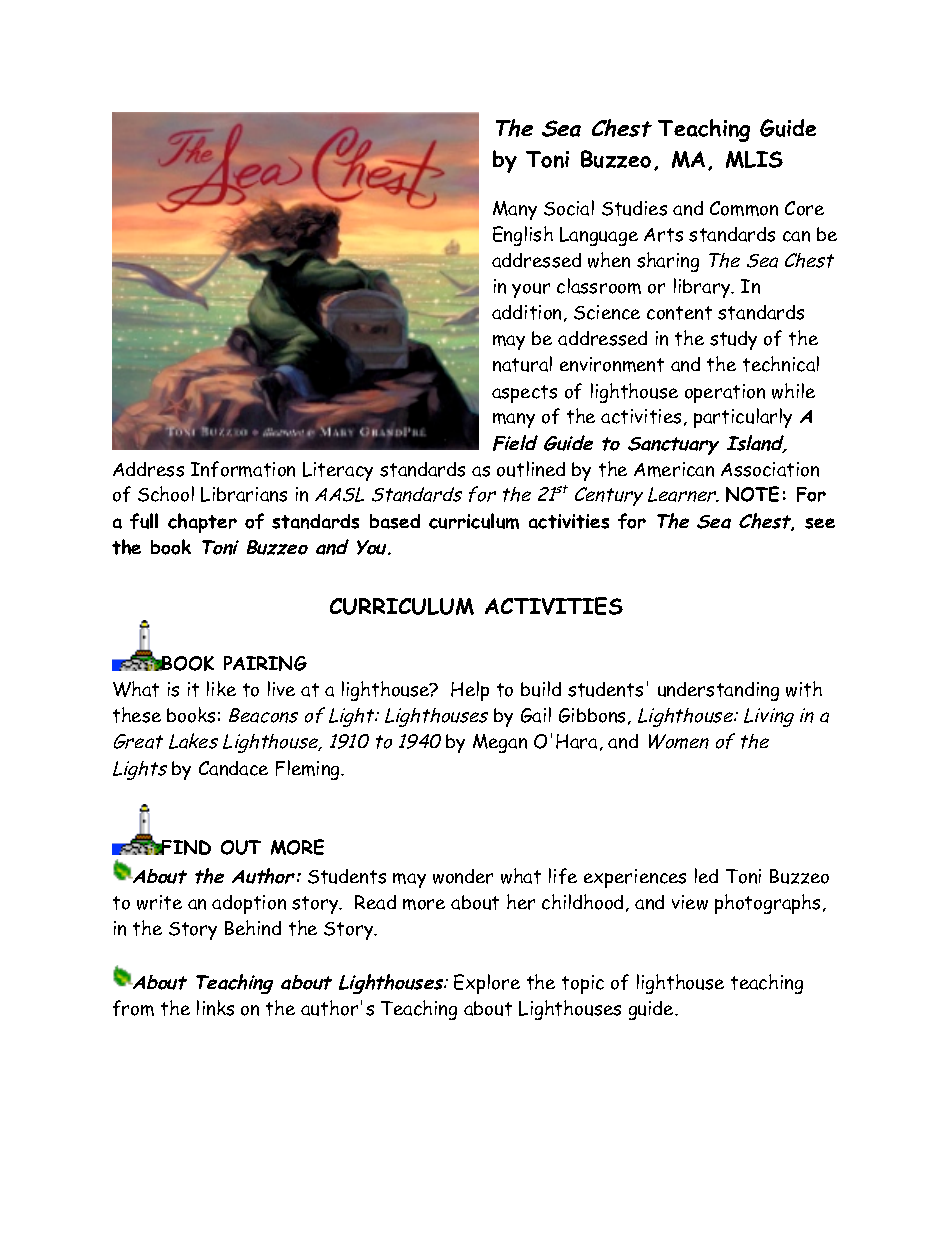  I want to click on Social, so click(569, 208).
